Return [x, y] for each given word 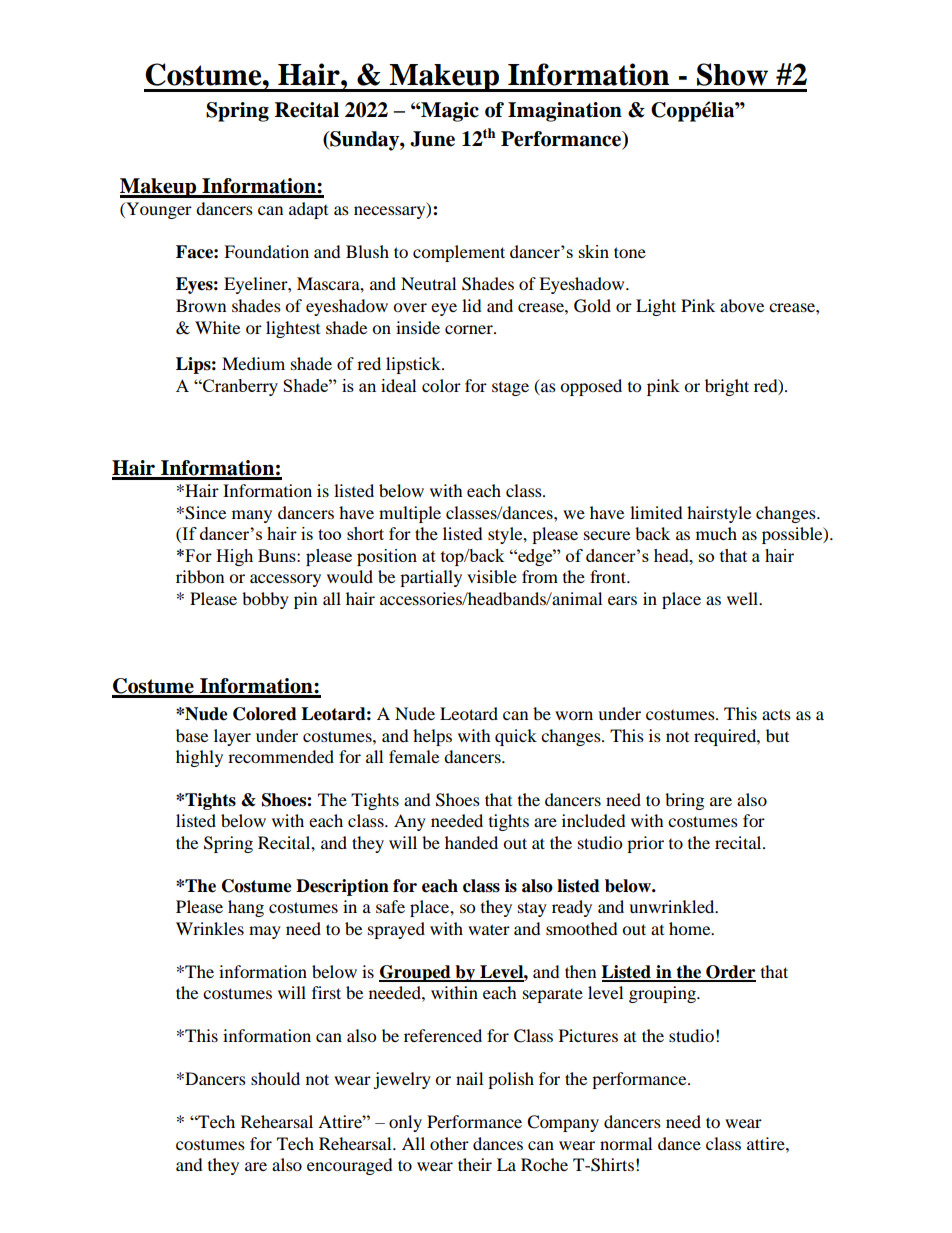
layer [232, 737]
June [432, 139]
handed [471, 842]
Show [732, 74]
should [275, 1078]
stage [510, 389]
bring [684, 801]
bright [727, 387]
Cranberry [239, 387]
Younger [158, 210]
